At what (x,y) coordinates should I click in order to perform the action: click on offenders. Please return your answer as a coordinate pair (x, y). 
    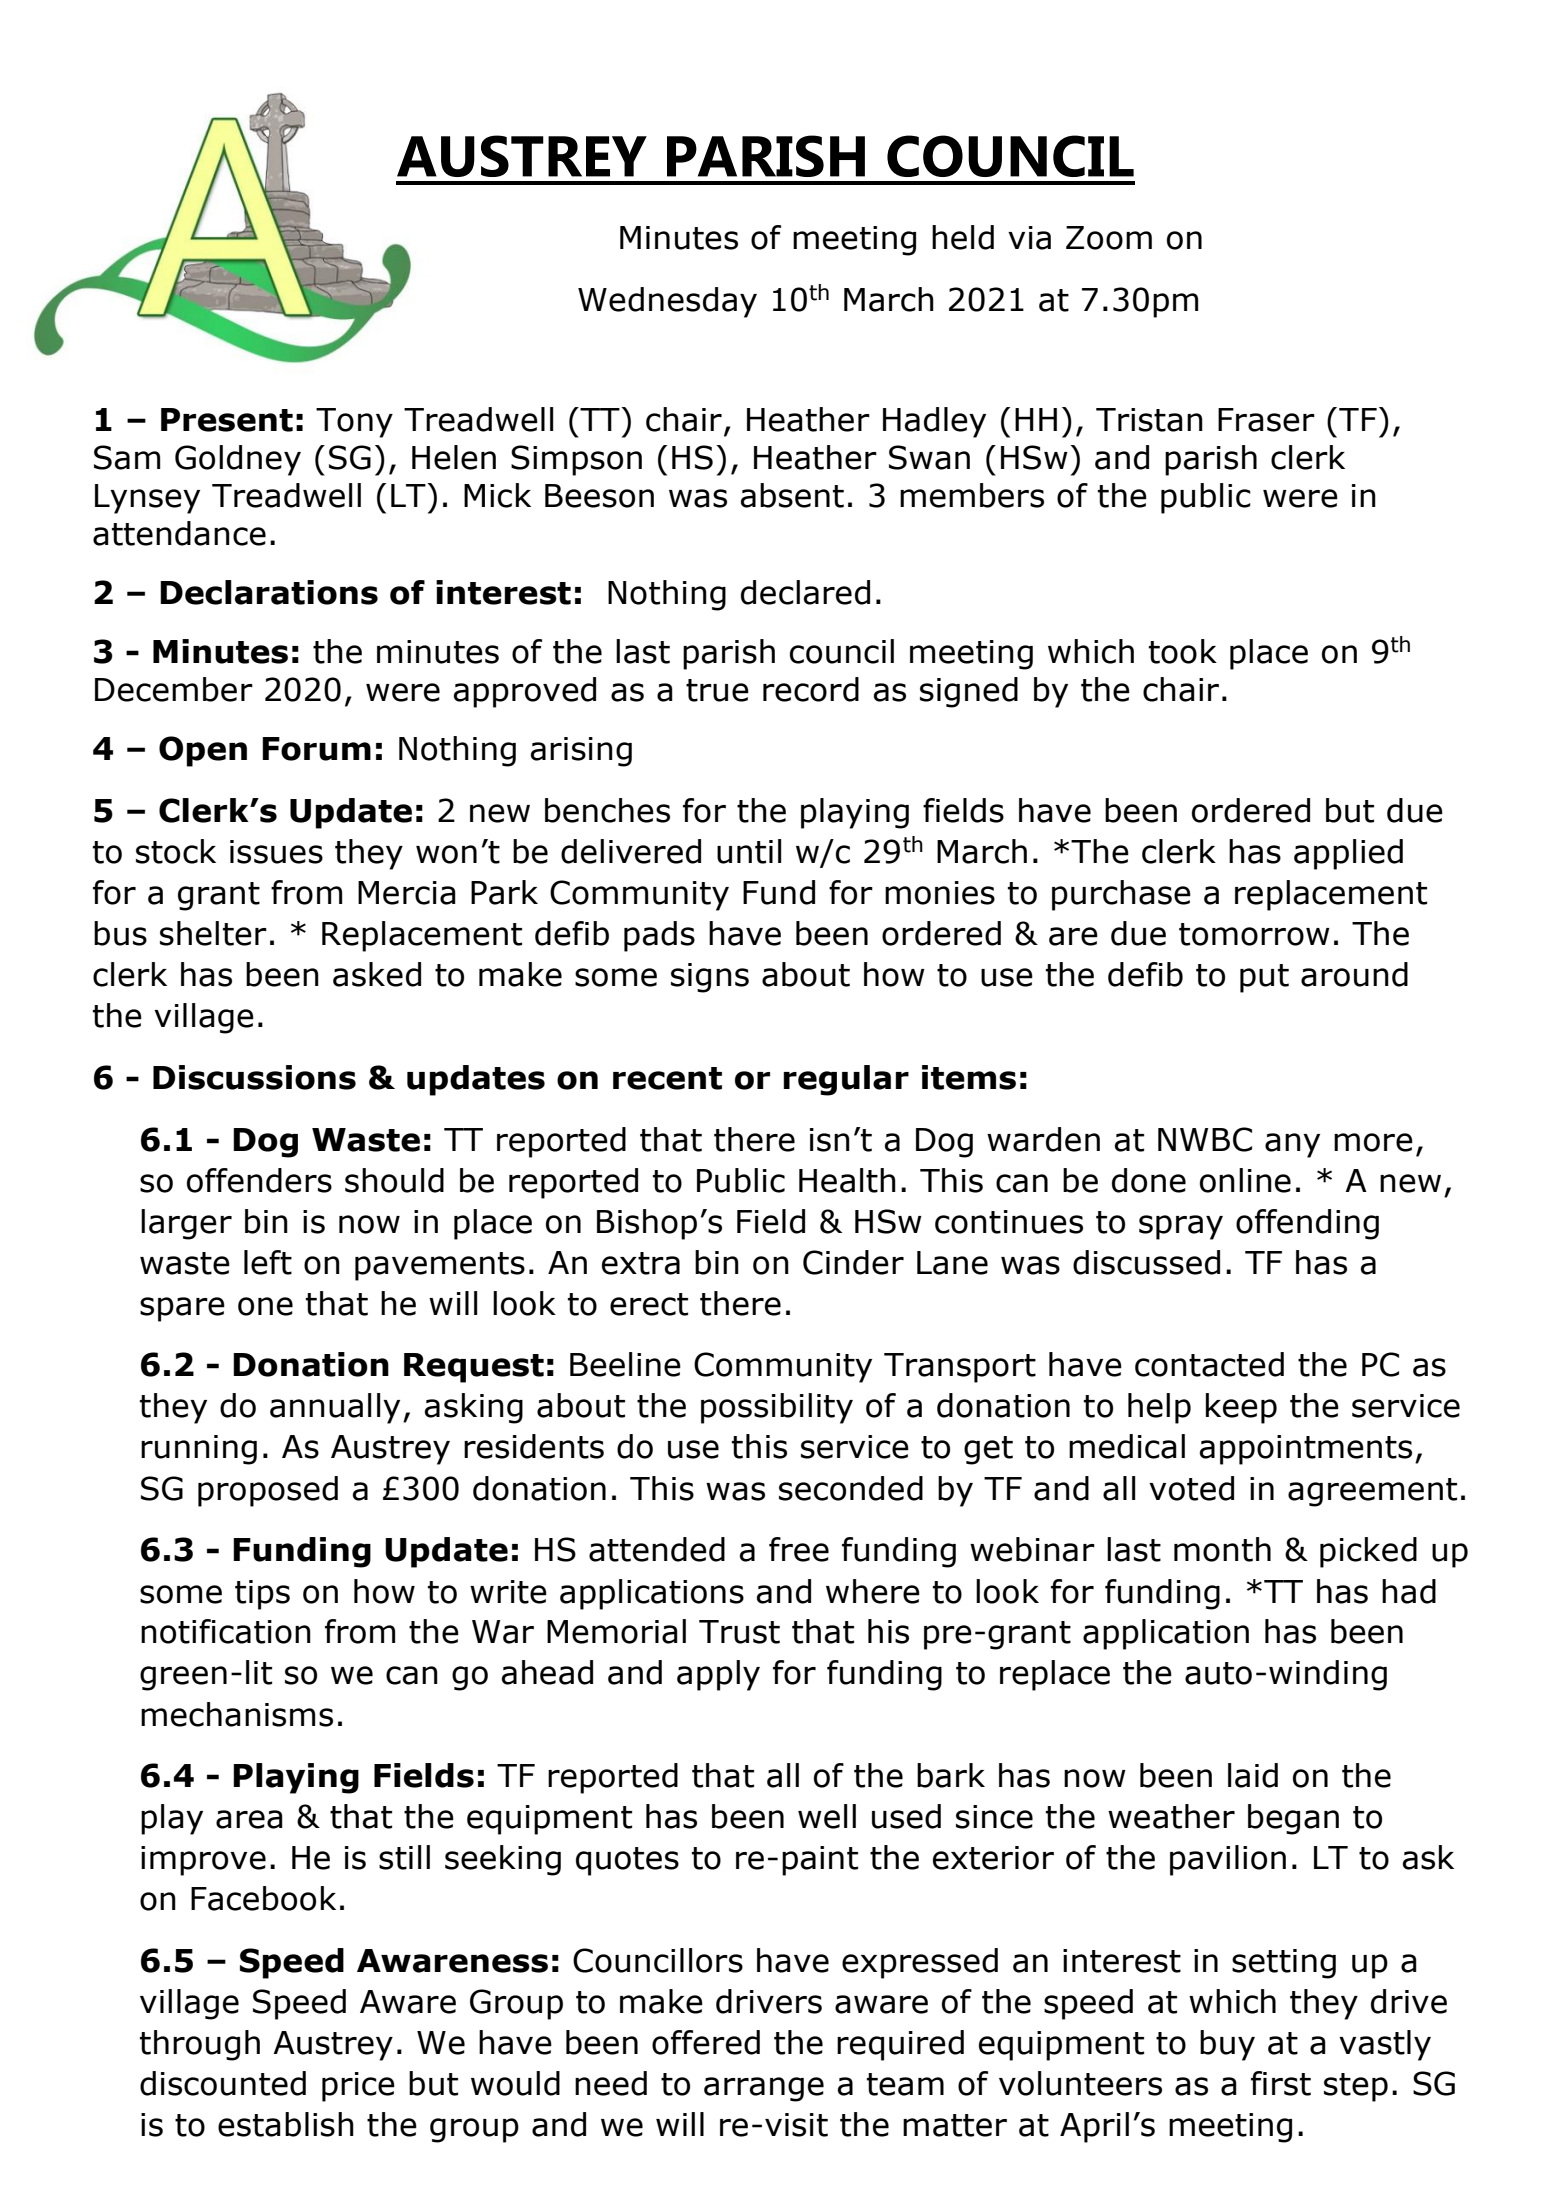
    Looking at the image, I should click on (259, 1180).
